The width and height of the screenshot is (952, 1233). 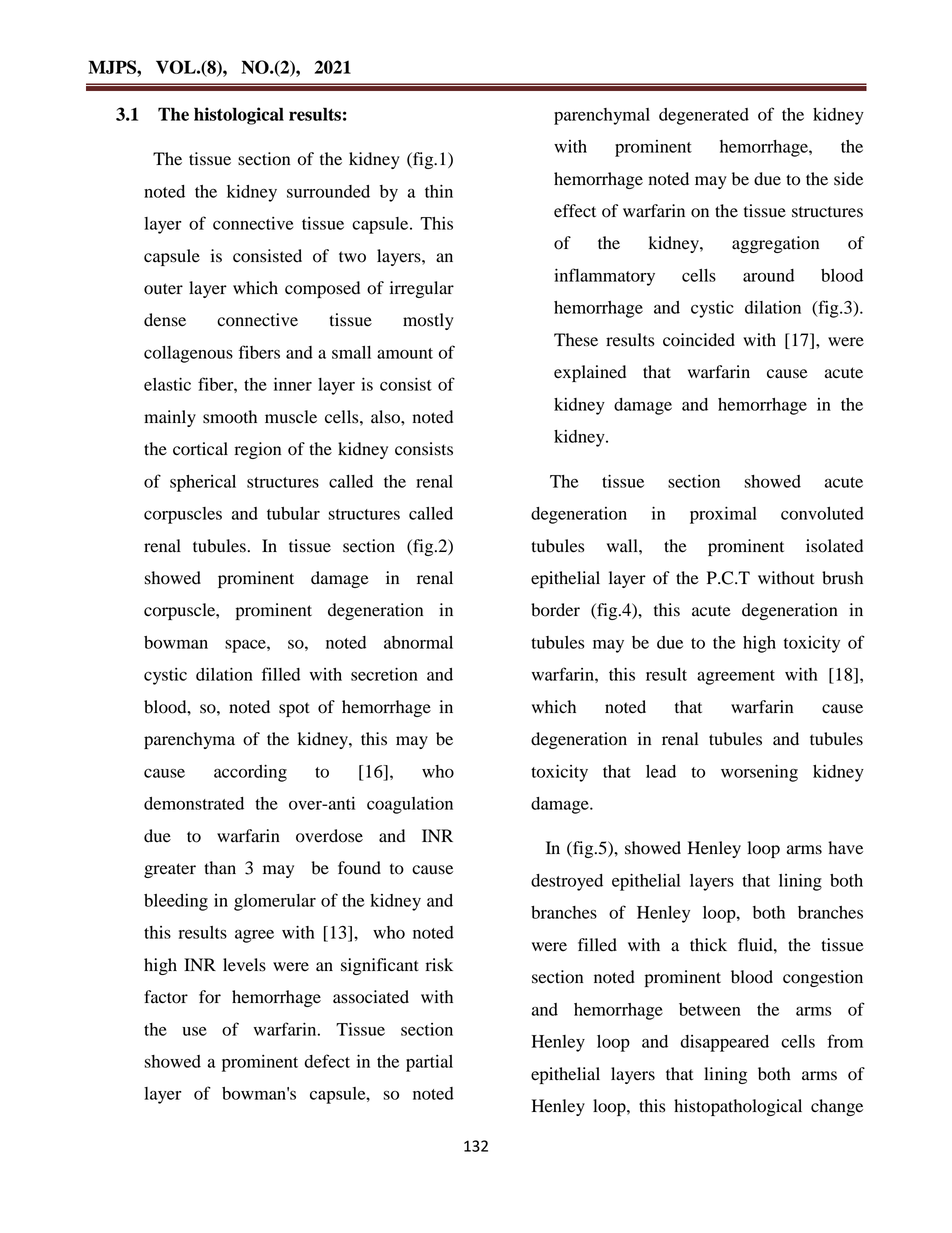 What do you see at coordinates (738, 1107) in the screenshot?
I see `histopathological` at bounding box center [738, 1107].
